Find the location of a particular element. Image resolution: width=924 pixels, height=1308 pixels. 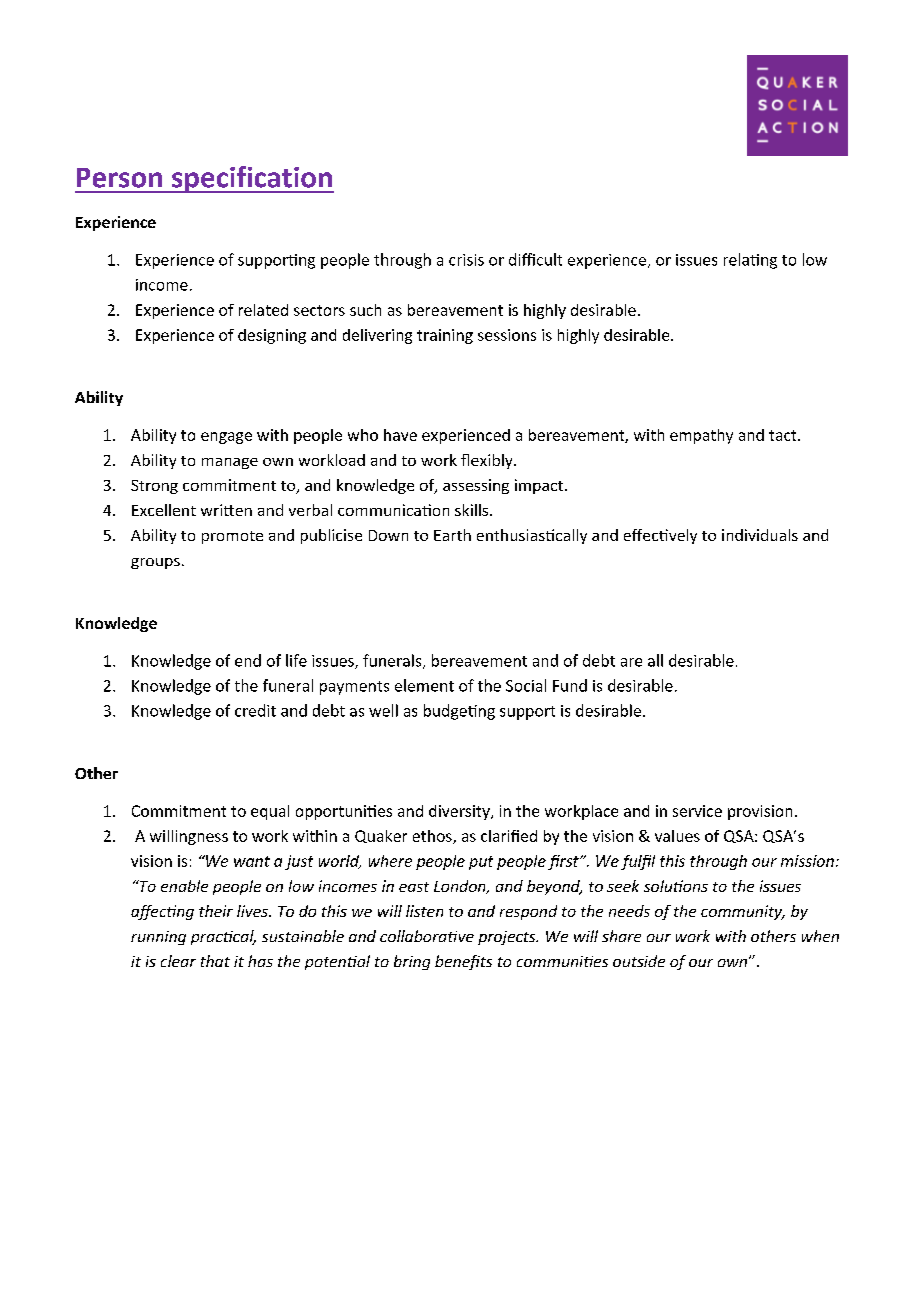

relating is located at coordinates (750, 261).
